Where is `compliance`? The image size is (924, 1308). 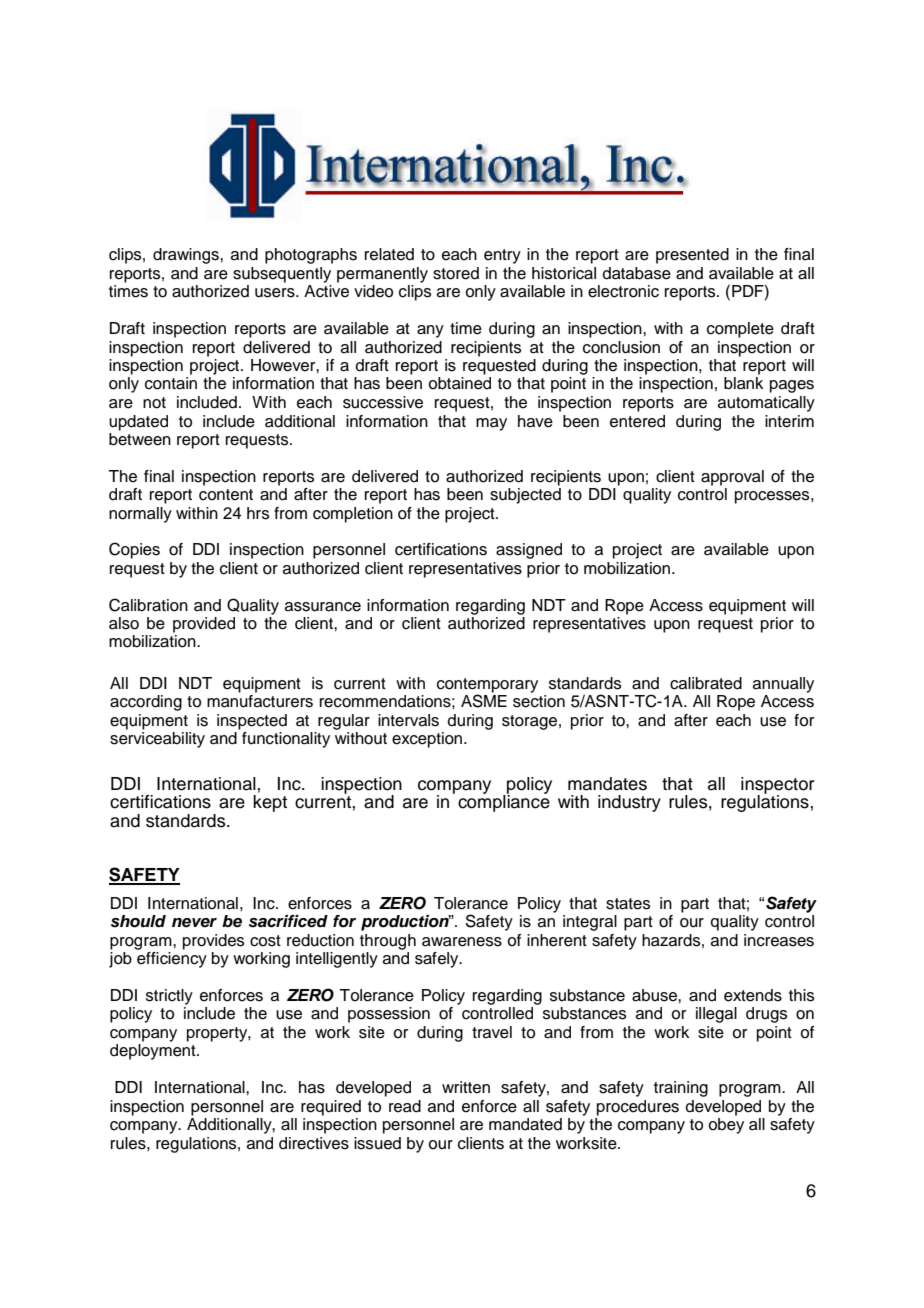
compliance is located at coordinates (504, 802).
